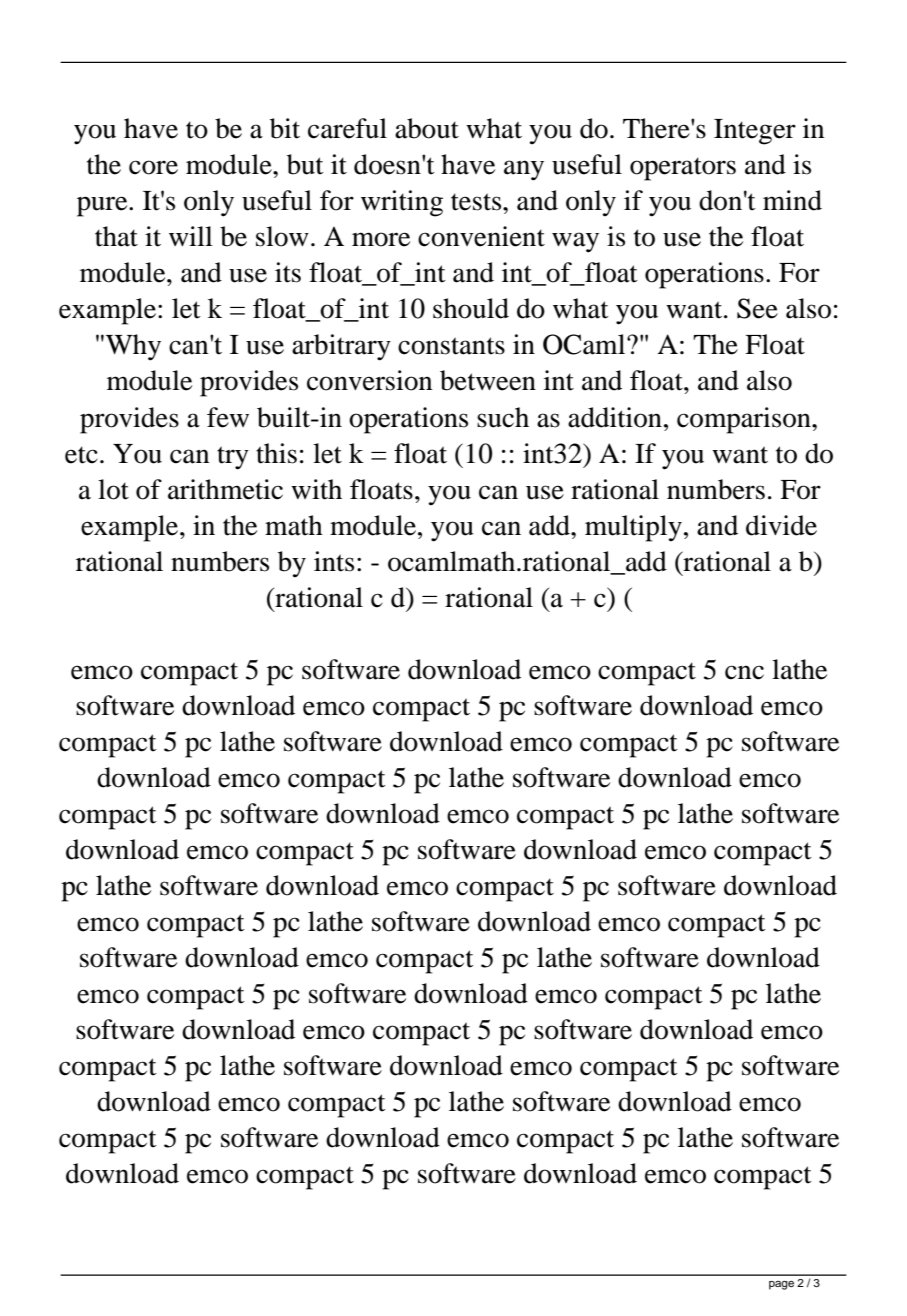  I want to click on operators, so click(683, 169).
